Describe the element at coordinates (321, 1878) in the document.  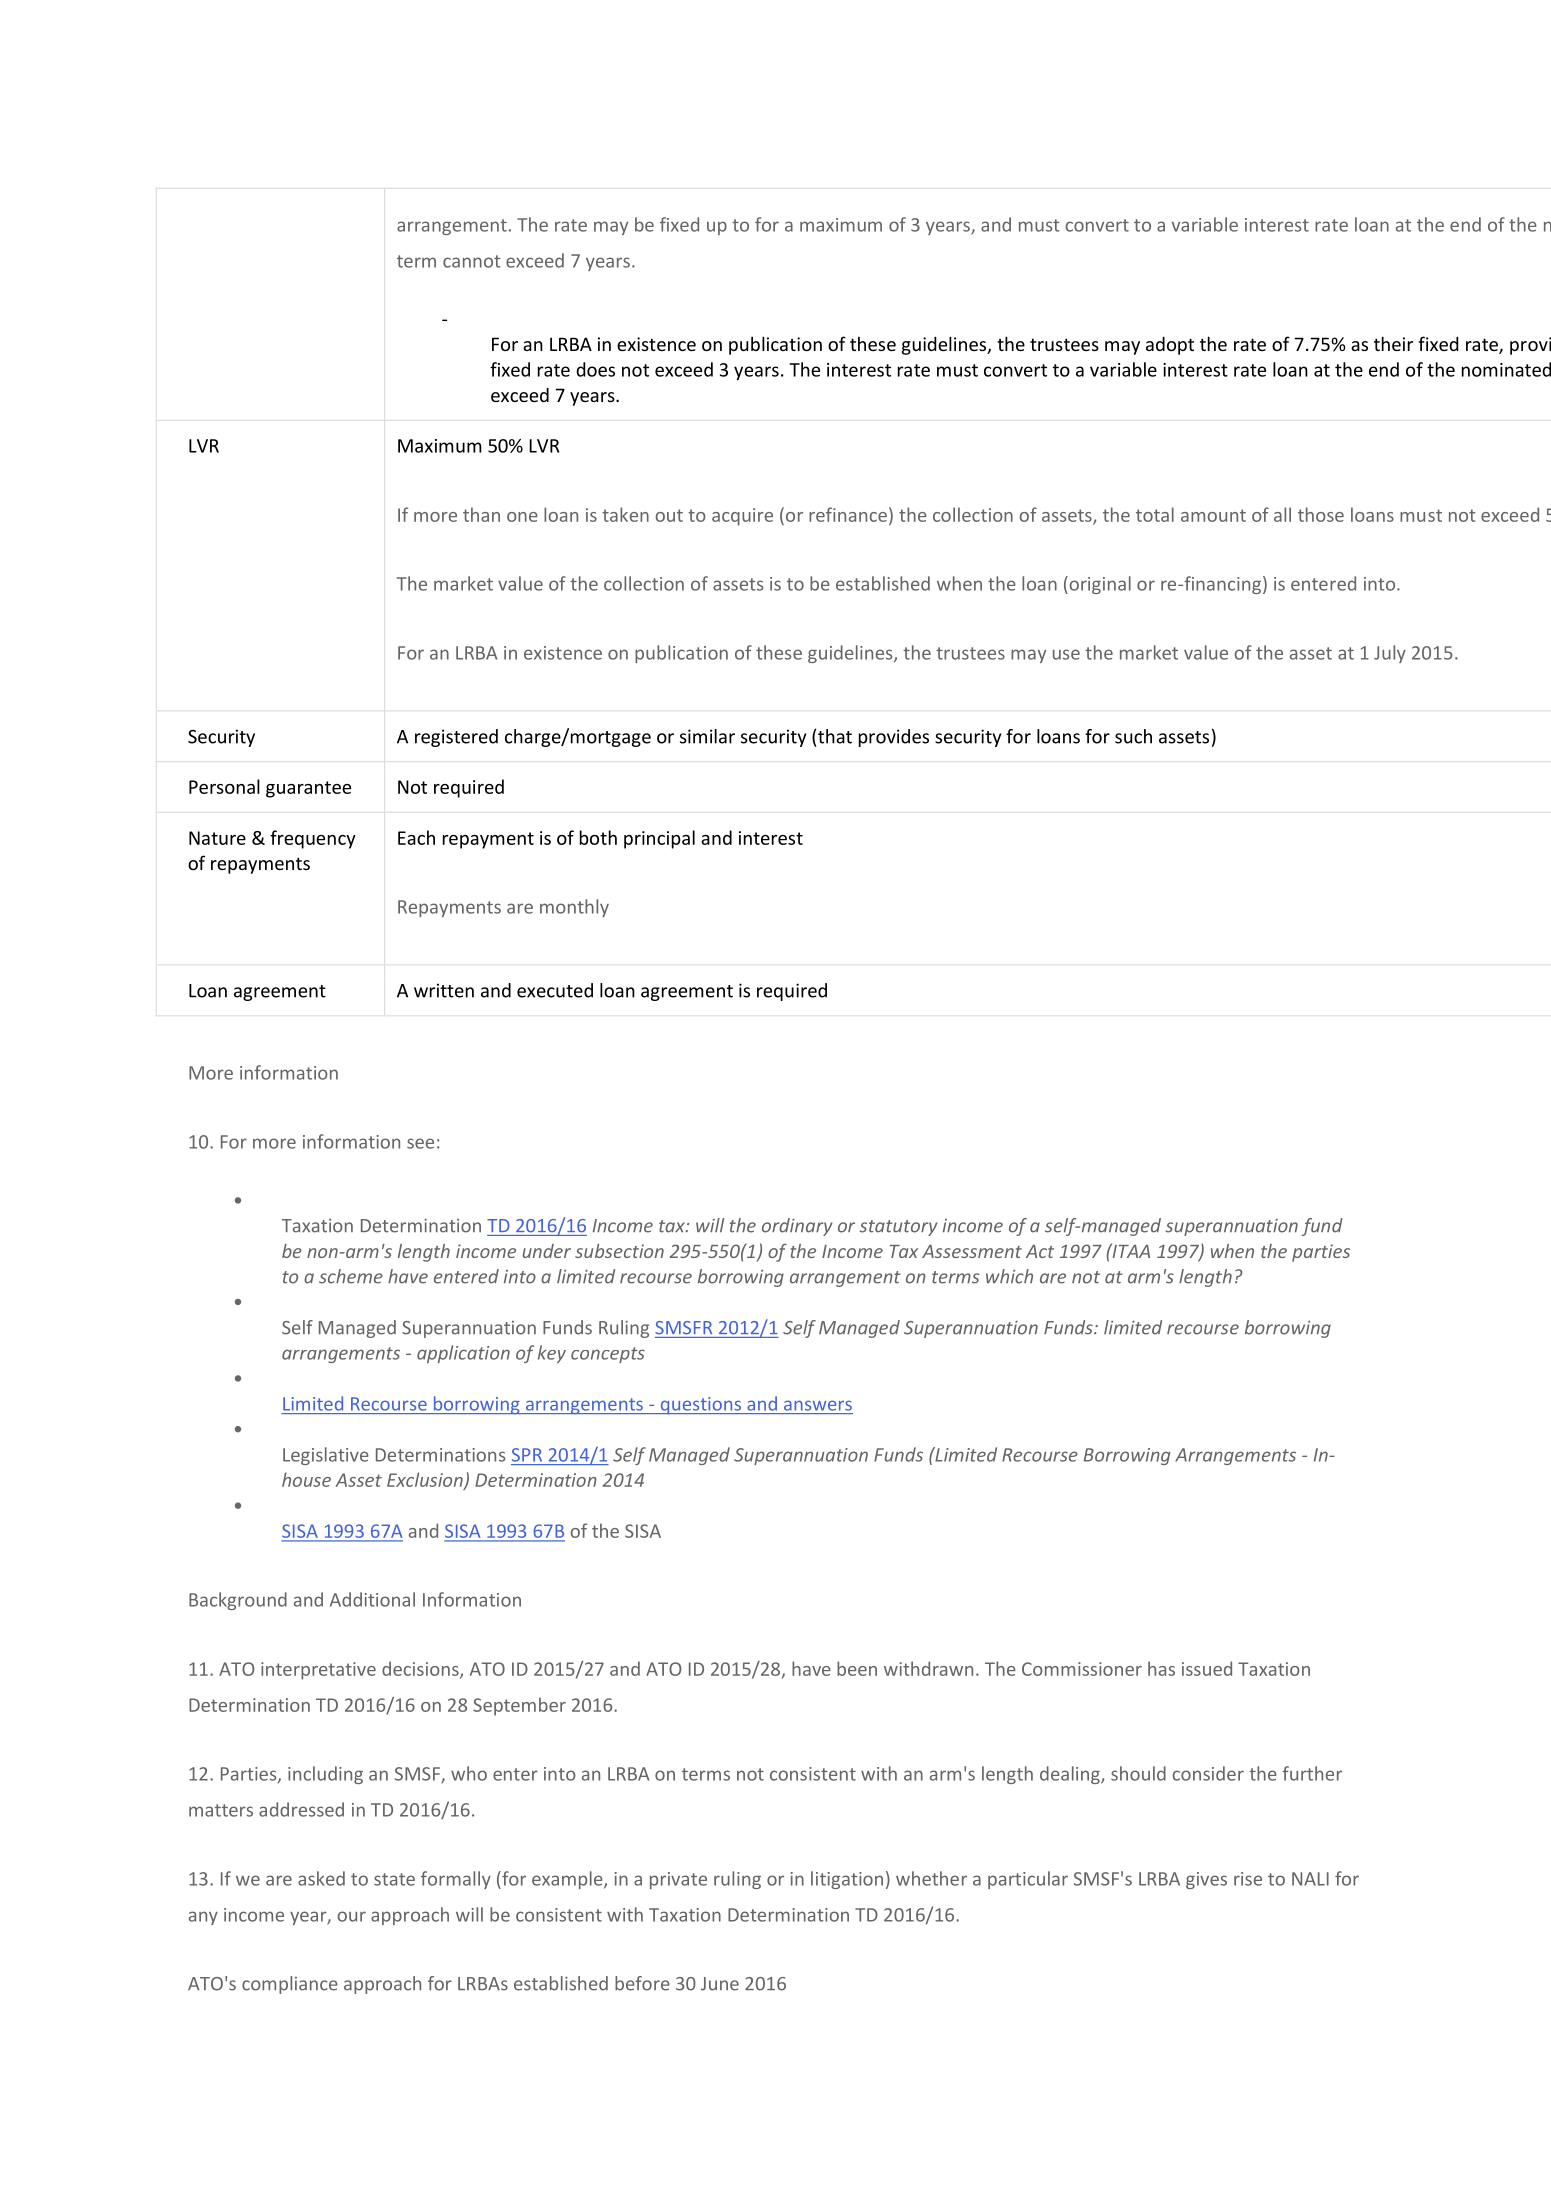
I see `asked` at that location.
